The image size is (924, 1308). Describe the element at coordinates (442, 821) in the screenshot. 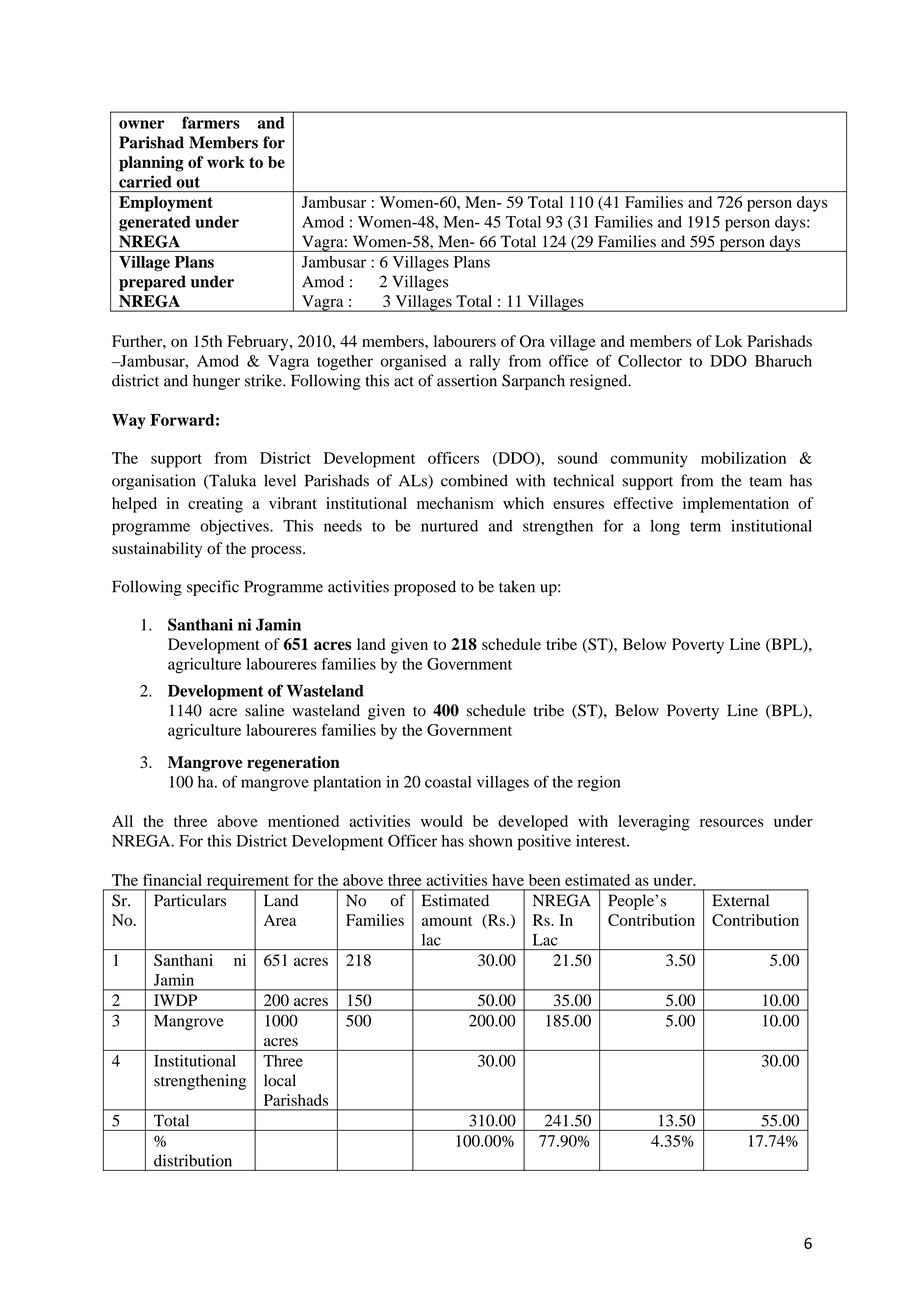

I see `would` at that location.
